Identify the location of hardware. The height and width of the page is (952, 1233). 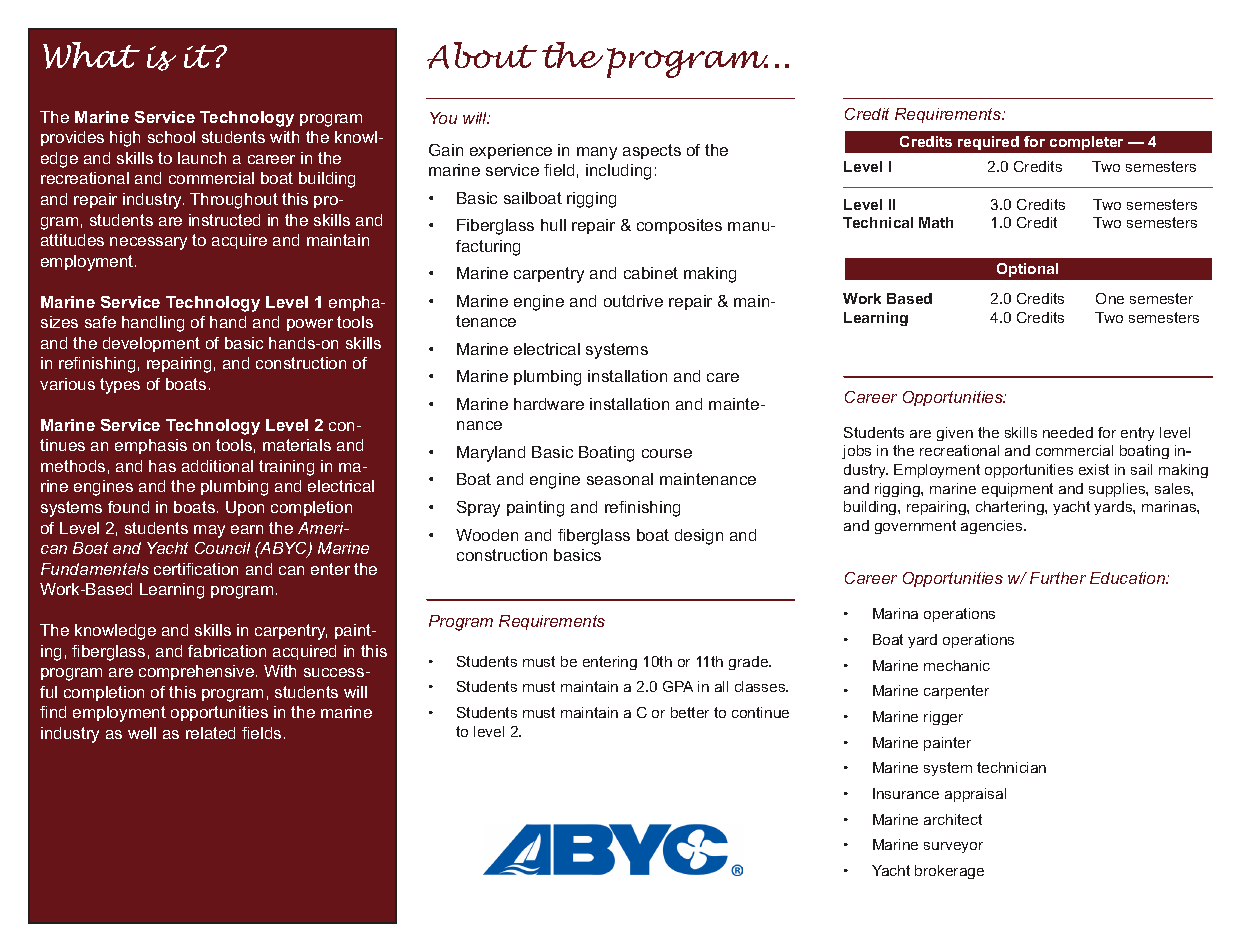
(549, 404).
